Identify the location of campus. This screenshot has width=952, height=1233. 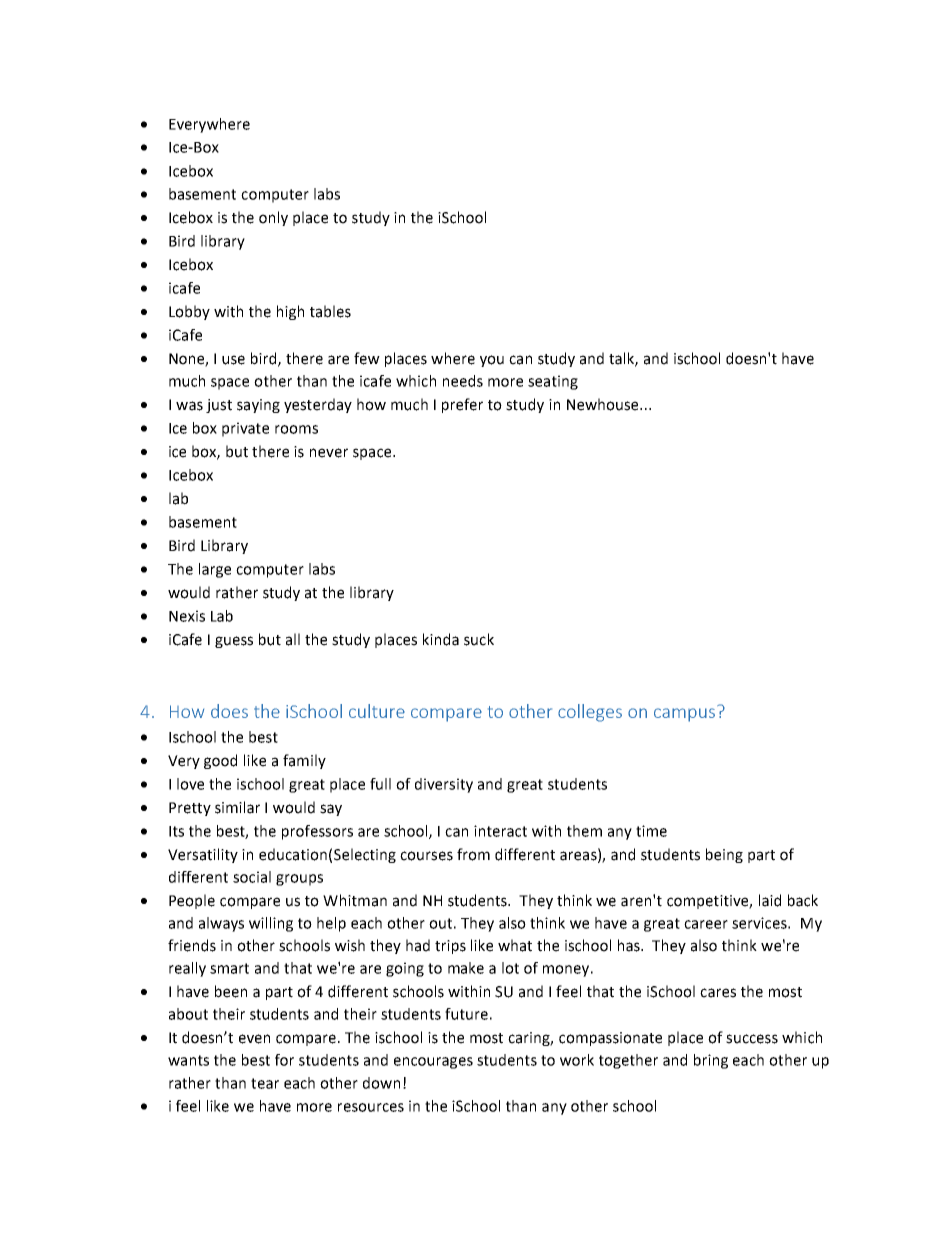
(684, 715).
